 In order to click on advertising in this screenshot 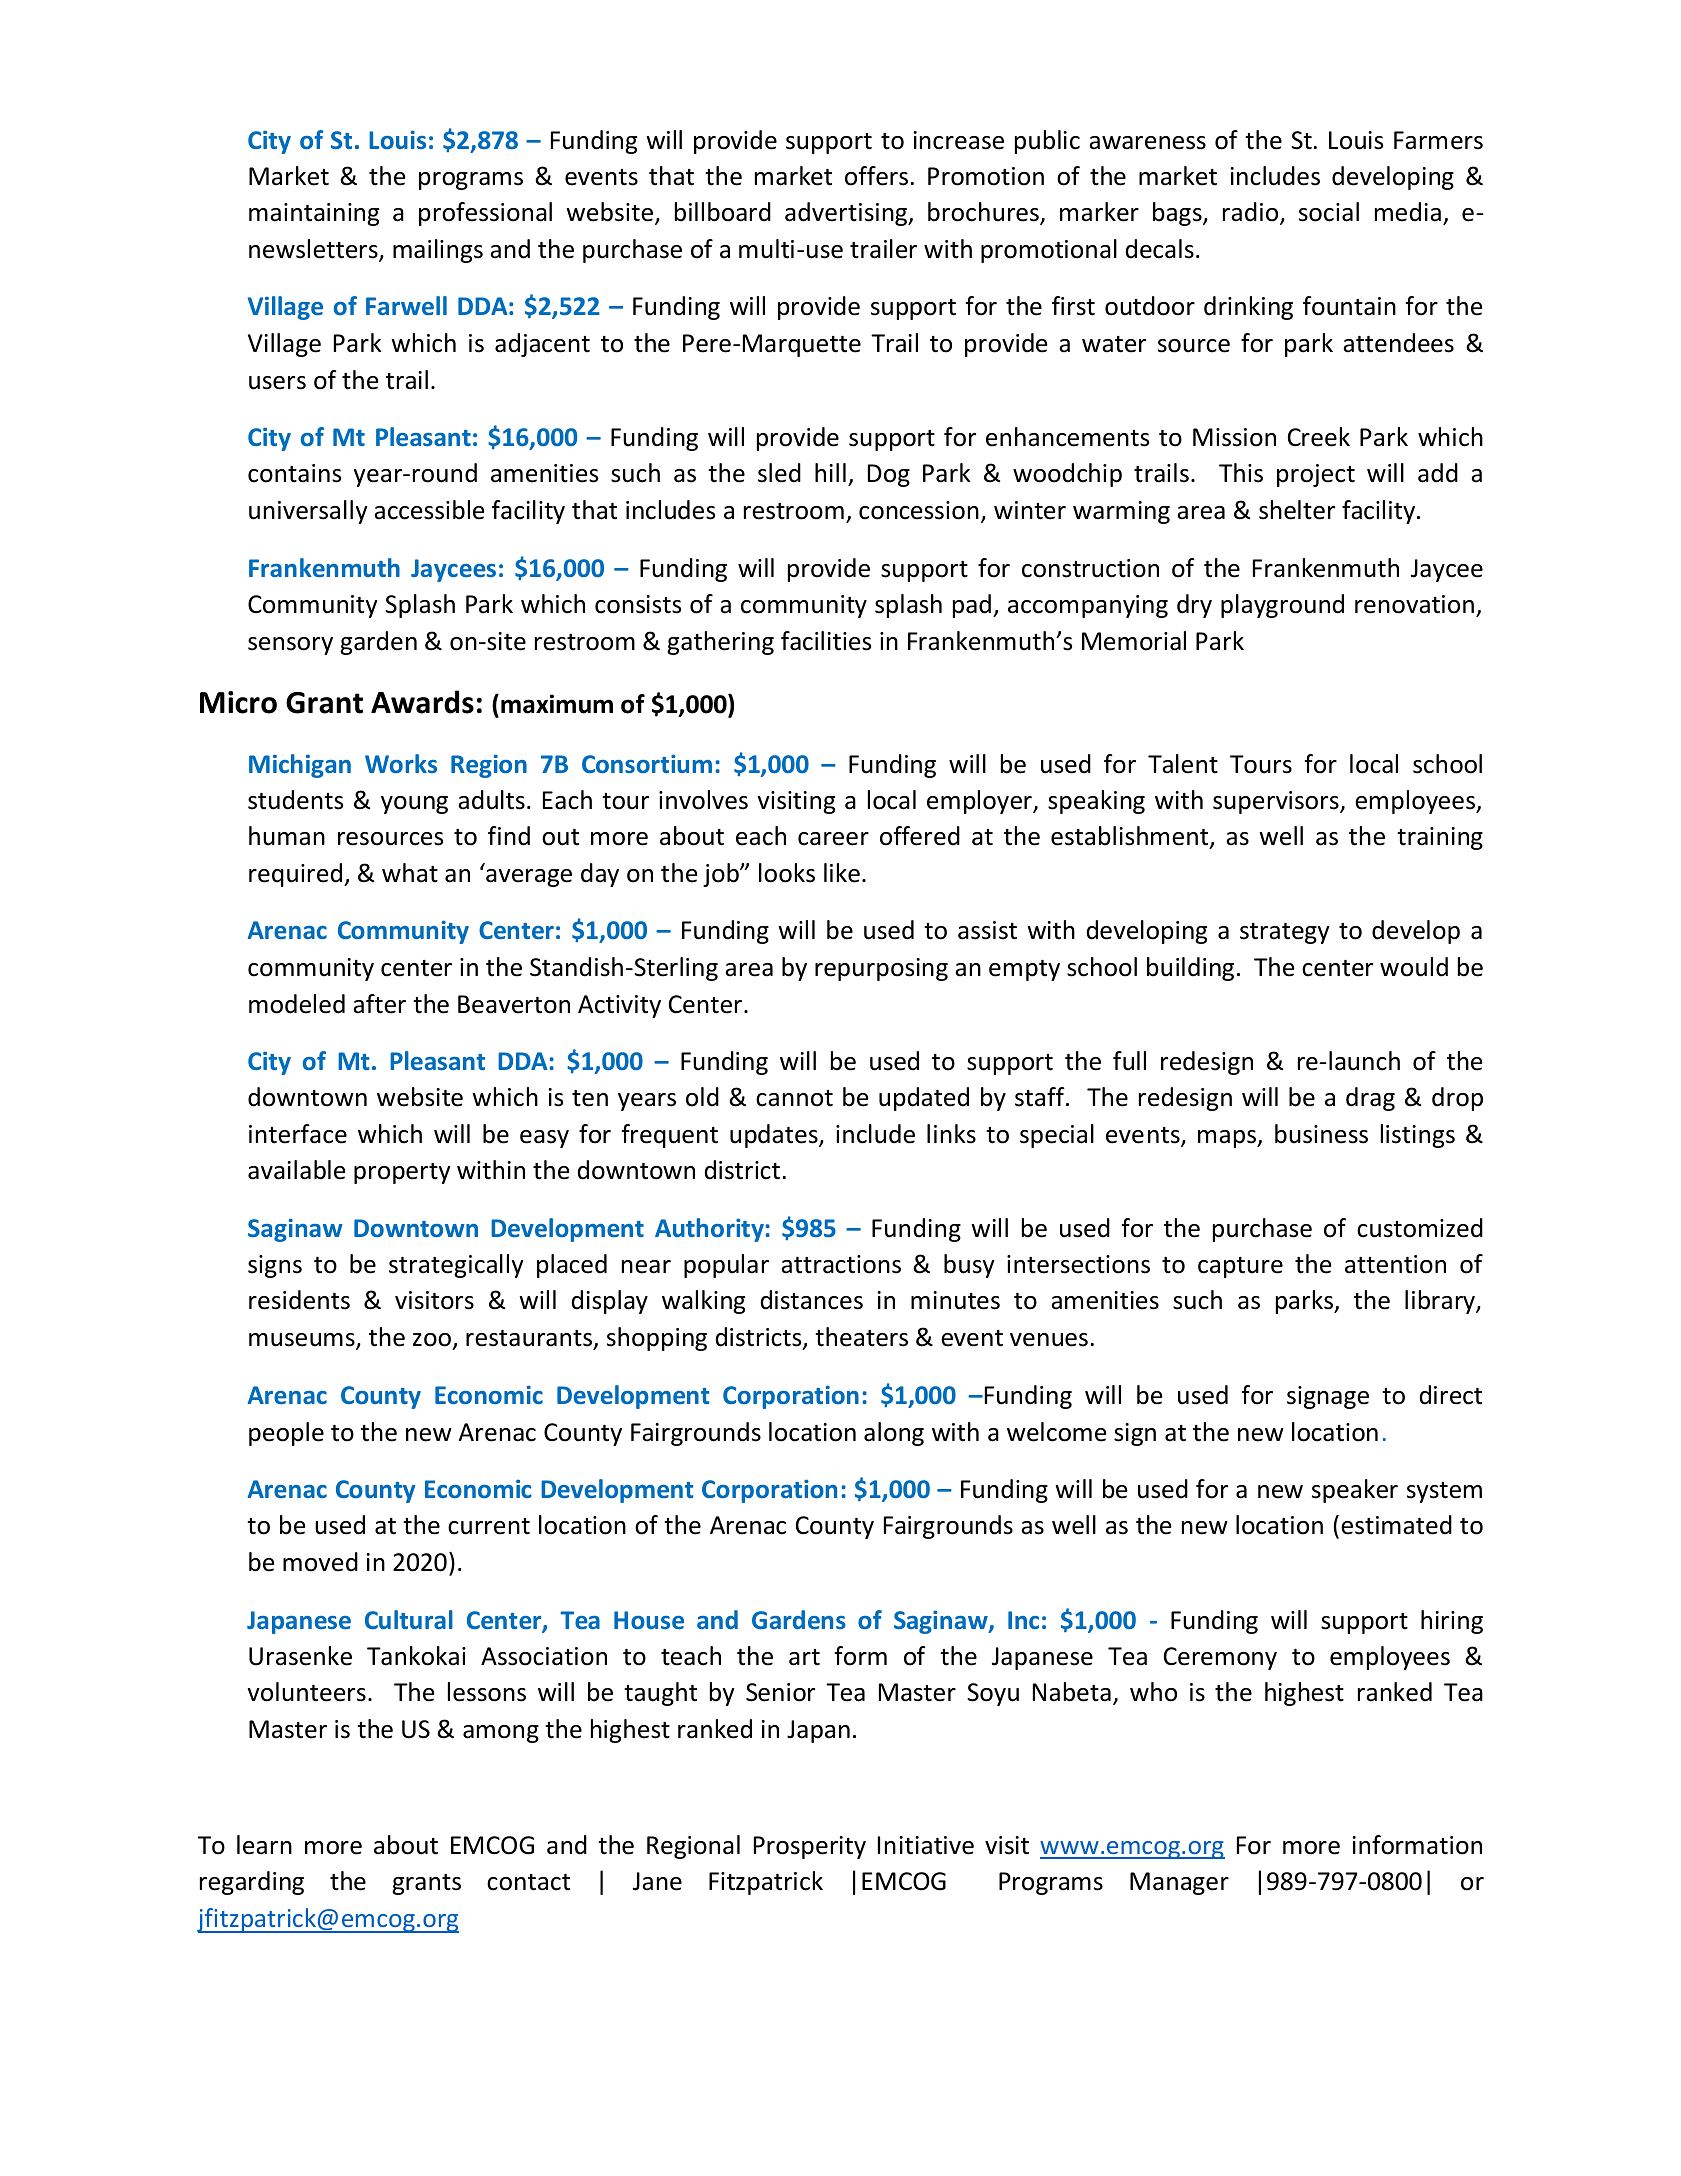, I will do `click(847, 214)`.
